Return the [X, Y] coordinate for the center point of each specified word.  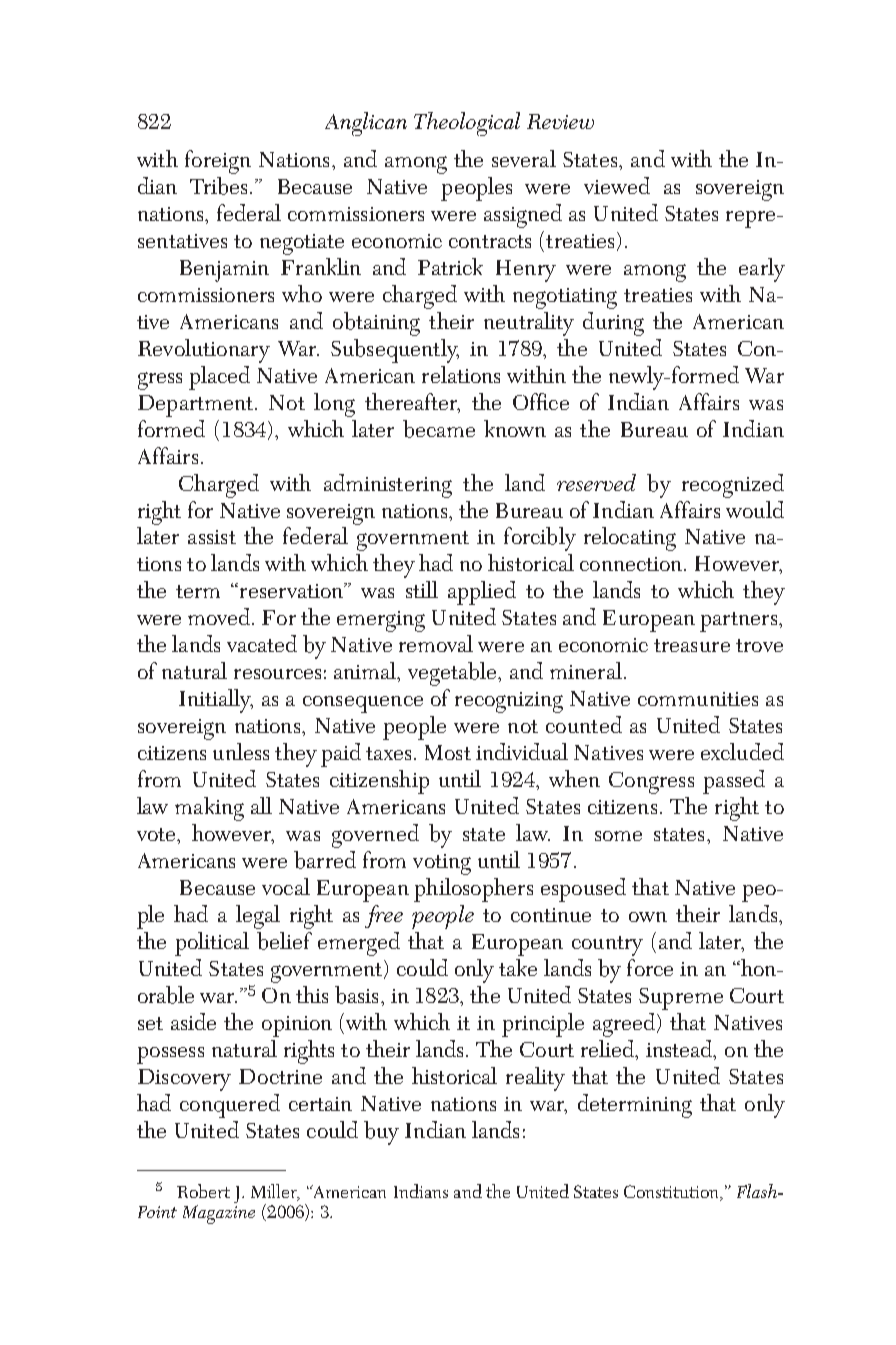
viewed [617, 185]
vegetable [454, 674]
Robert [203, 1191]
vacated [262, 643]
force [650, 967]
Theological [467, 124]
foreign [218, 162]
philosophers [473, 890]
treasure [692, 645]
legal [258, 917]
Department [197, 406]
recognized [733, 486]
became [439, 429]
